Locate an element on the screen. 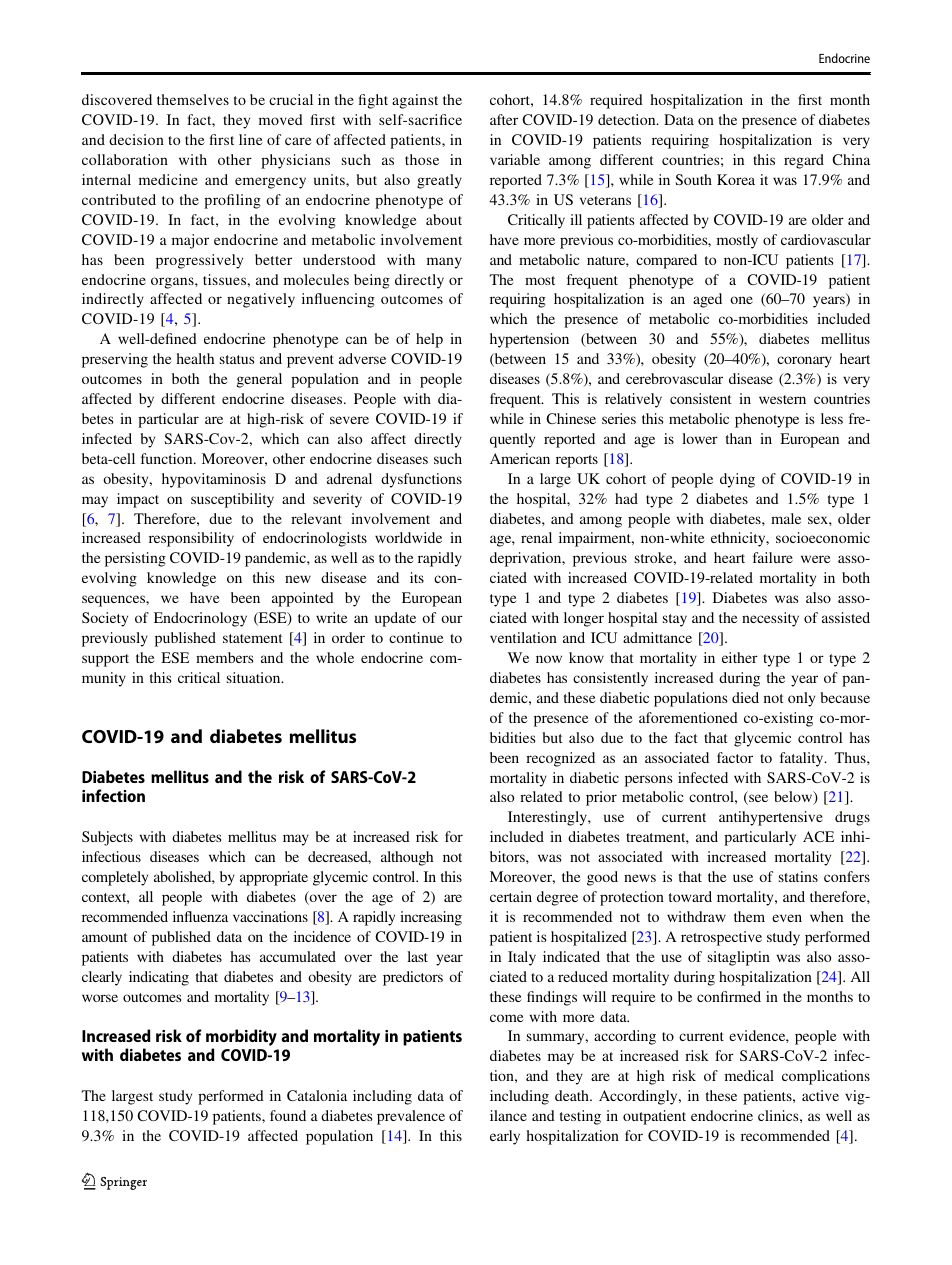 This screenshot has width=952, height=1265. health is located at coordinates (195, 358).
